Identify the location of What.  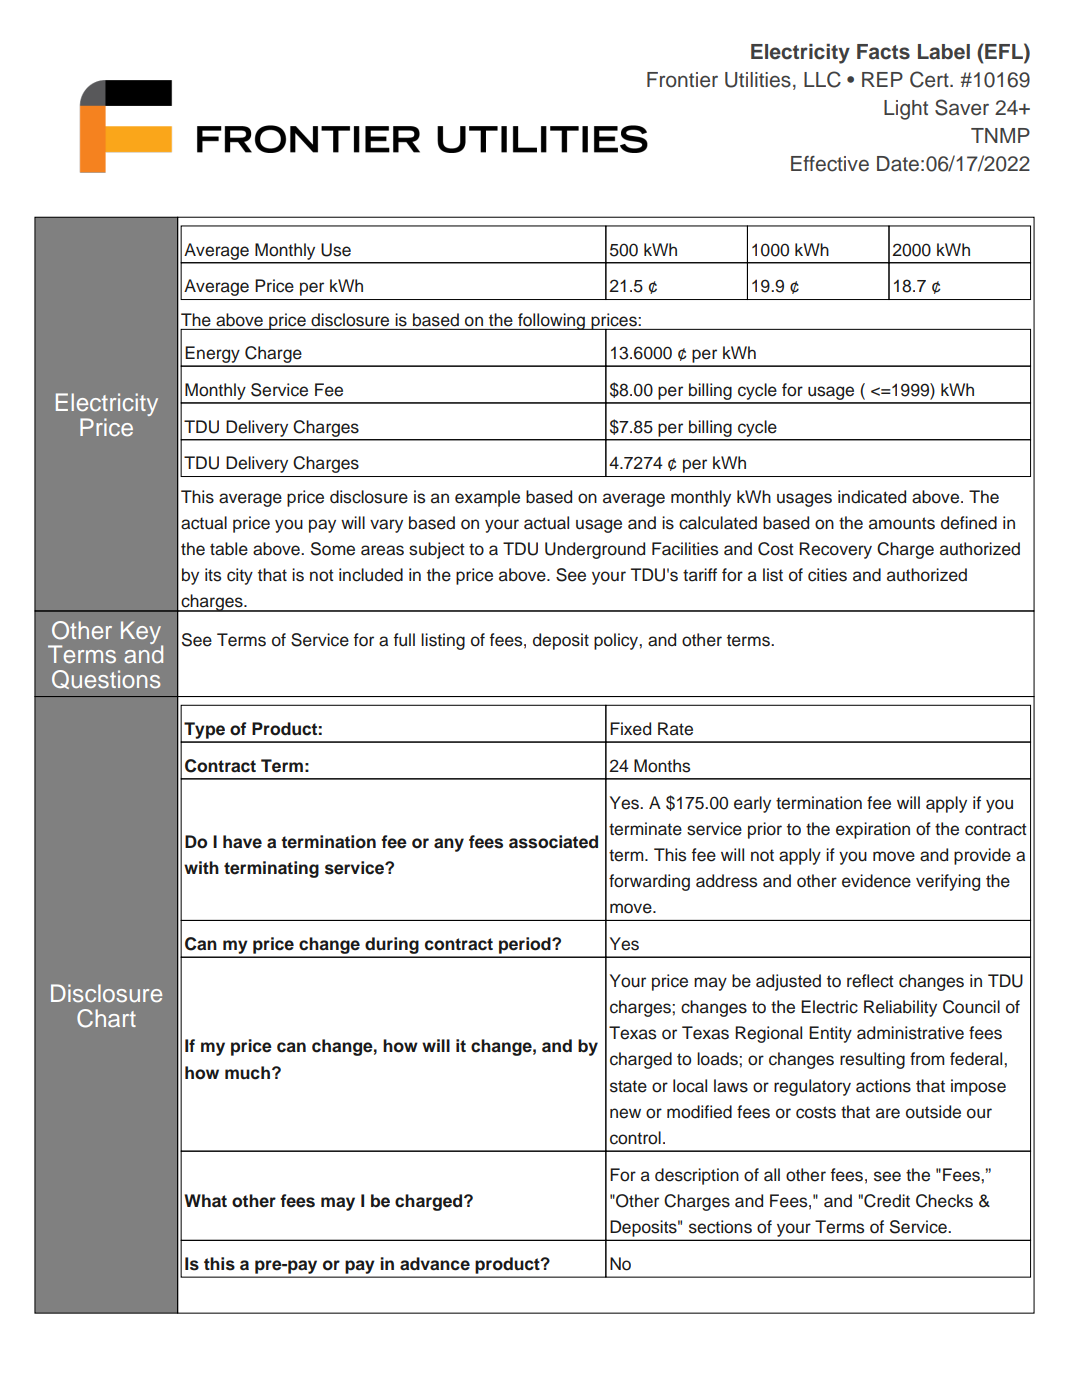
(205, 1201).
